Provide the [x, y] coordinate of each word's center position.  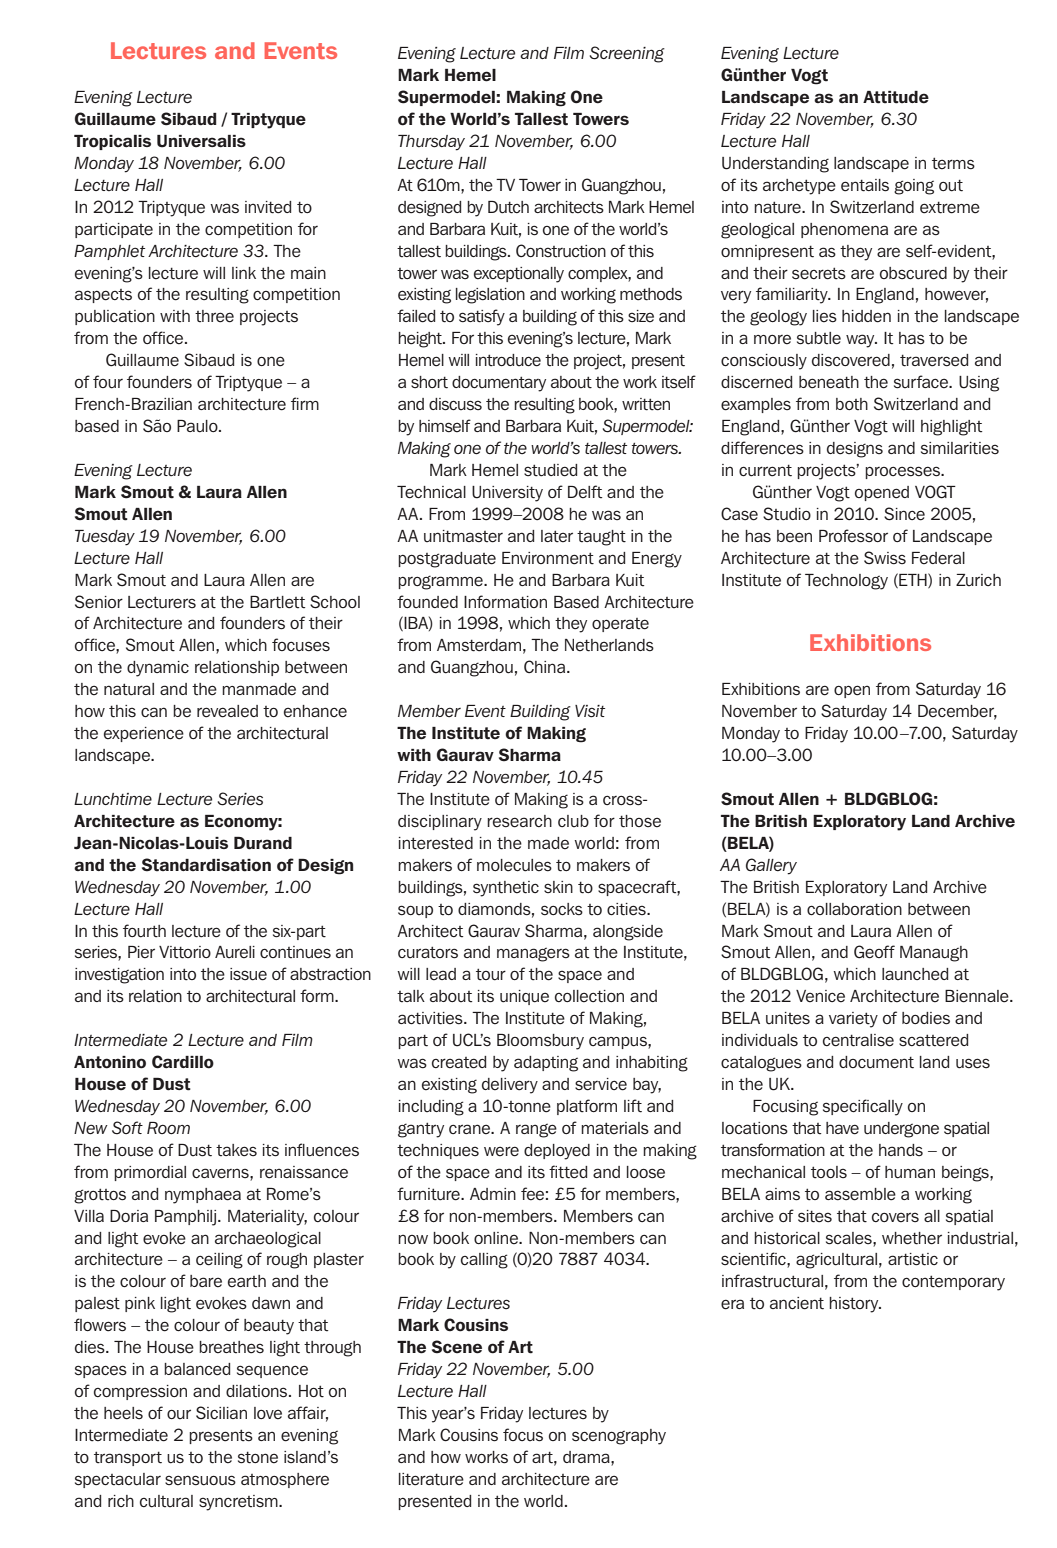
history [855, 1305]
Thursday [431, 143]
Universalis [201, 141]
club [573, 821]
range [536, 1130]
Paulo [198, 426]
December [957, 712]
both [852, 404]
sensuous [200, 1480]
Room [168, 1128]
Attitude [896, 97]
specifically [863, 1107]
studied [550, 470]
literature [431, 1479]
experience [144, 734]
